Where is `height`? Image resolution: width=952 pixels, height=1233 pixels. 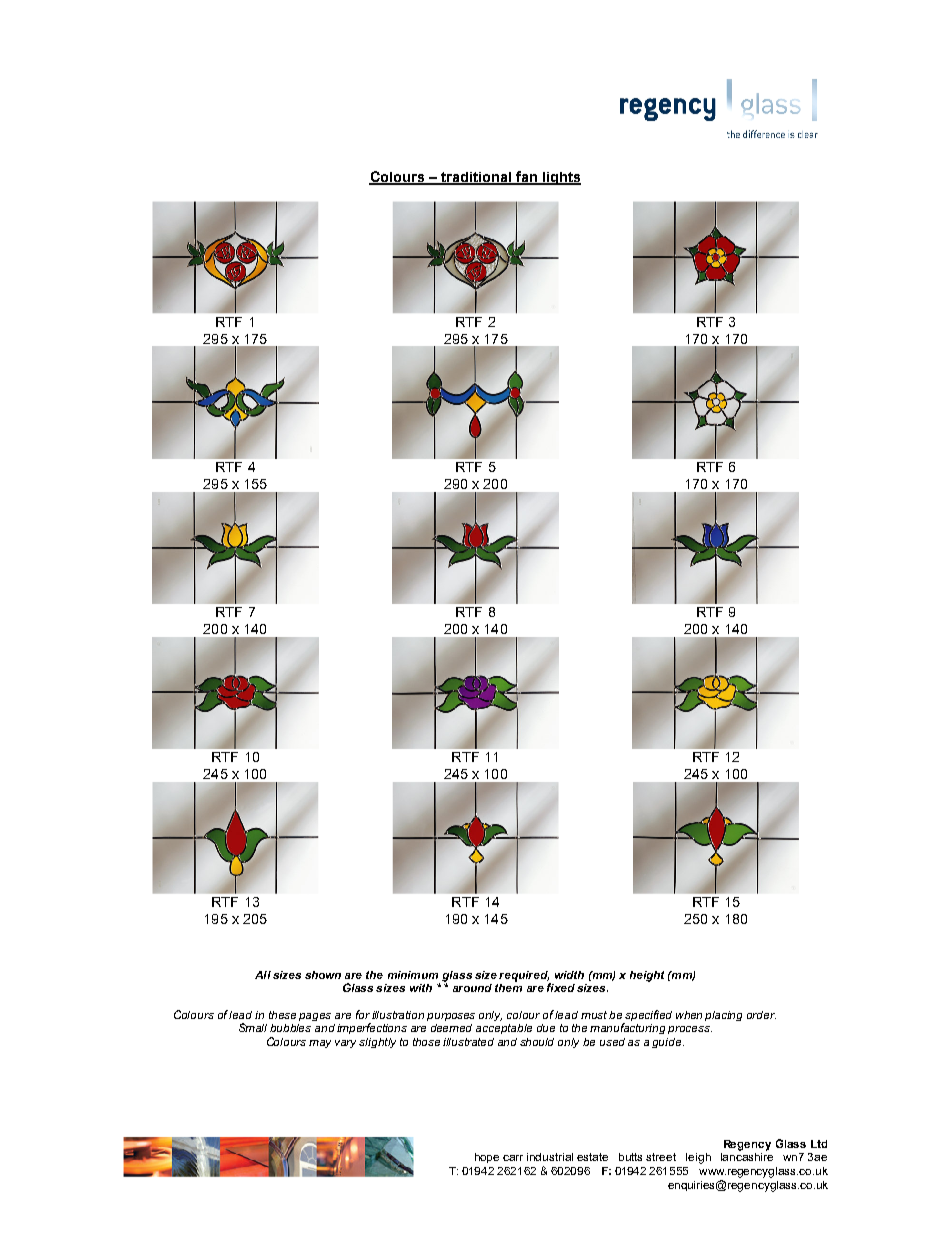 height is located at coordinates (647, 976).
